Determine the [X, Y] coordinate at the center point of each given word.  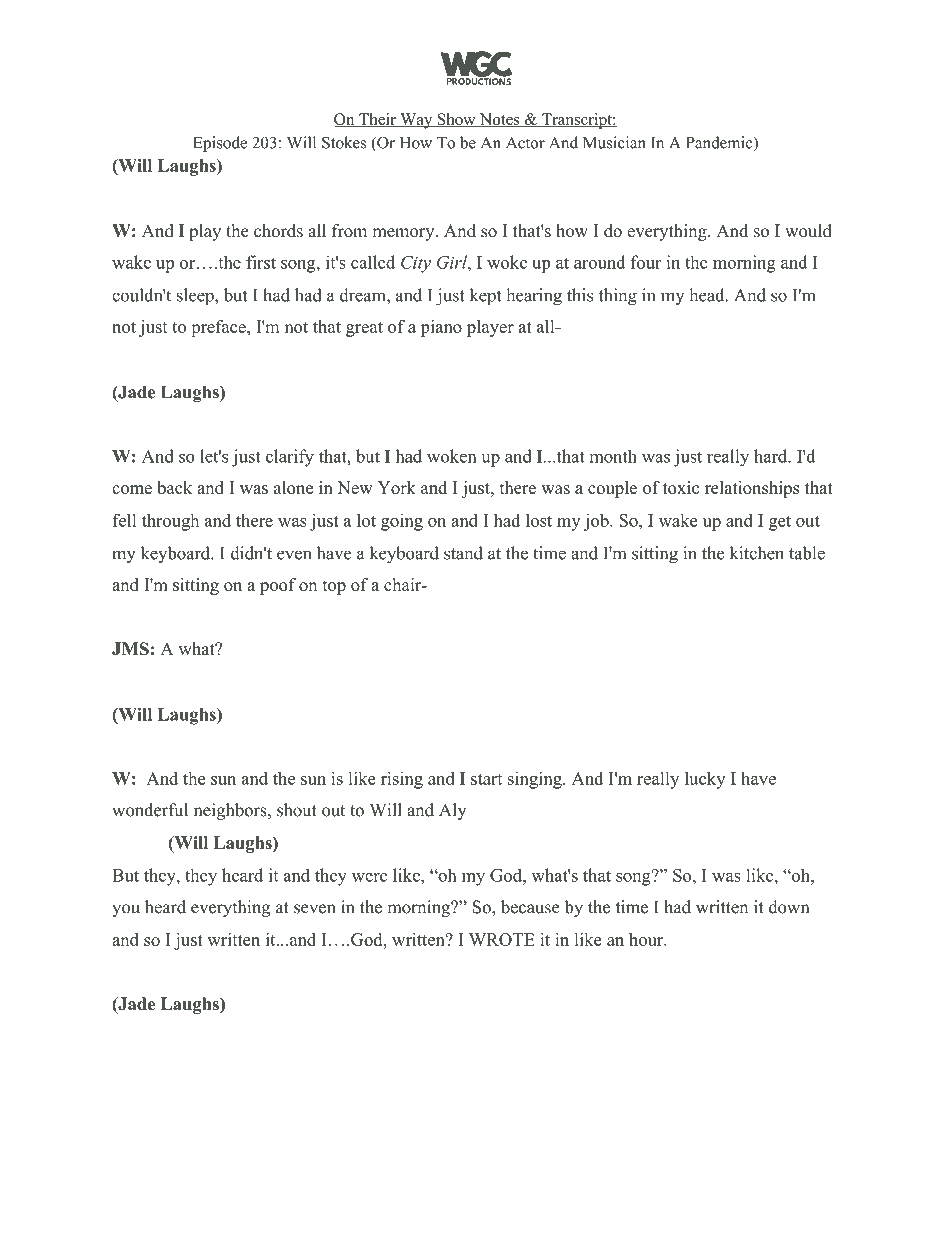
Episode [220, 144]
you [126, 910]
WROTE [502, 939]
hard [771, 456]
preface [219, 328]
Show [456, 120]
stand [463, 553]
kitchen [757, 553]
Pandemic [720, 143]
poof [278, 586]
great [364, 329]
